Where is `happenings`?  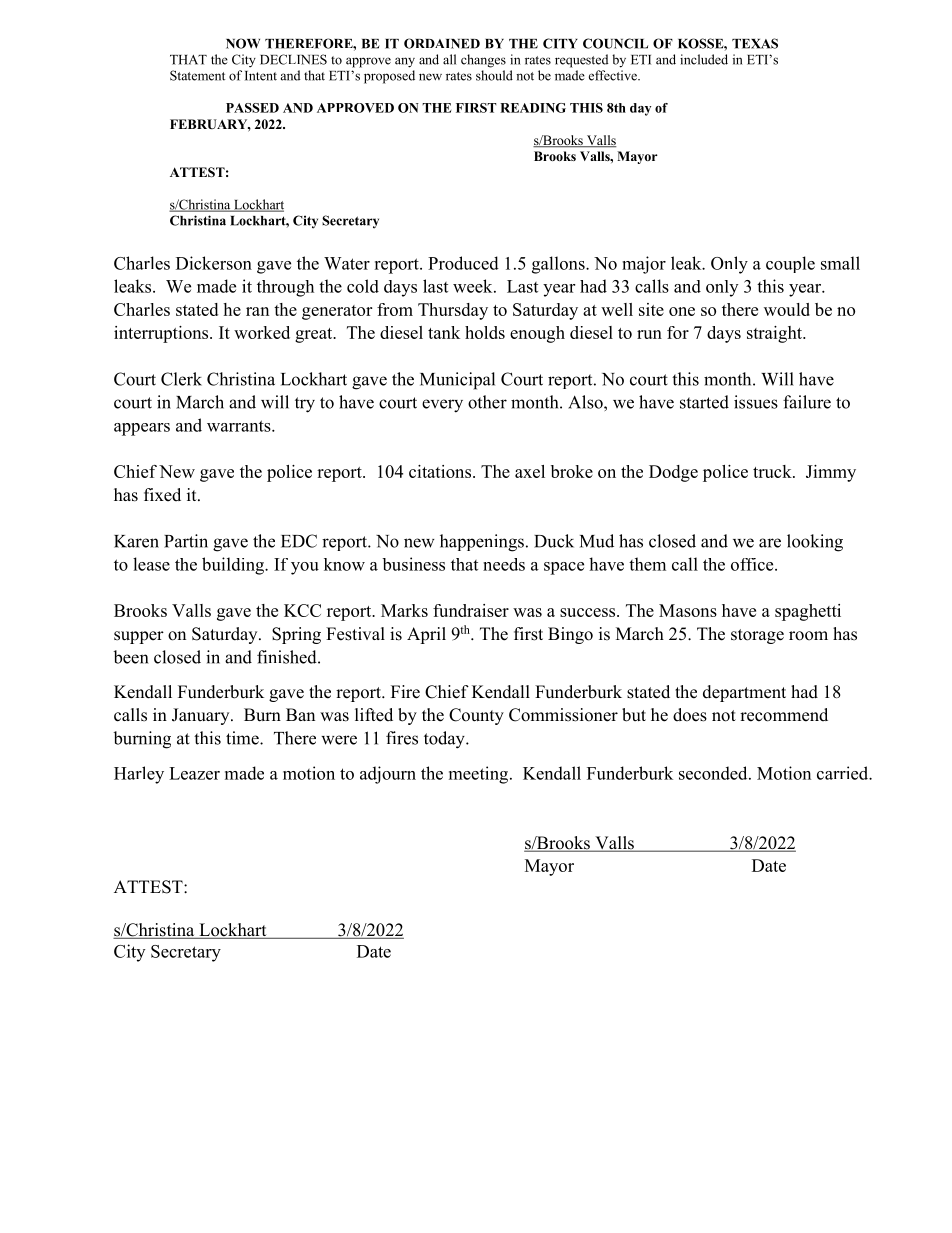 happenings is located at coordinates (482, 543).
